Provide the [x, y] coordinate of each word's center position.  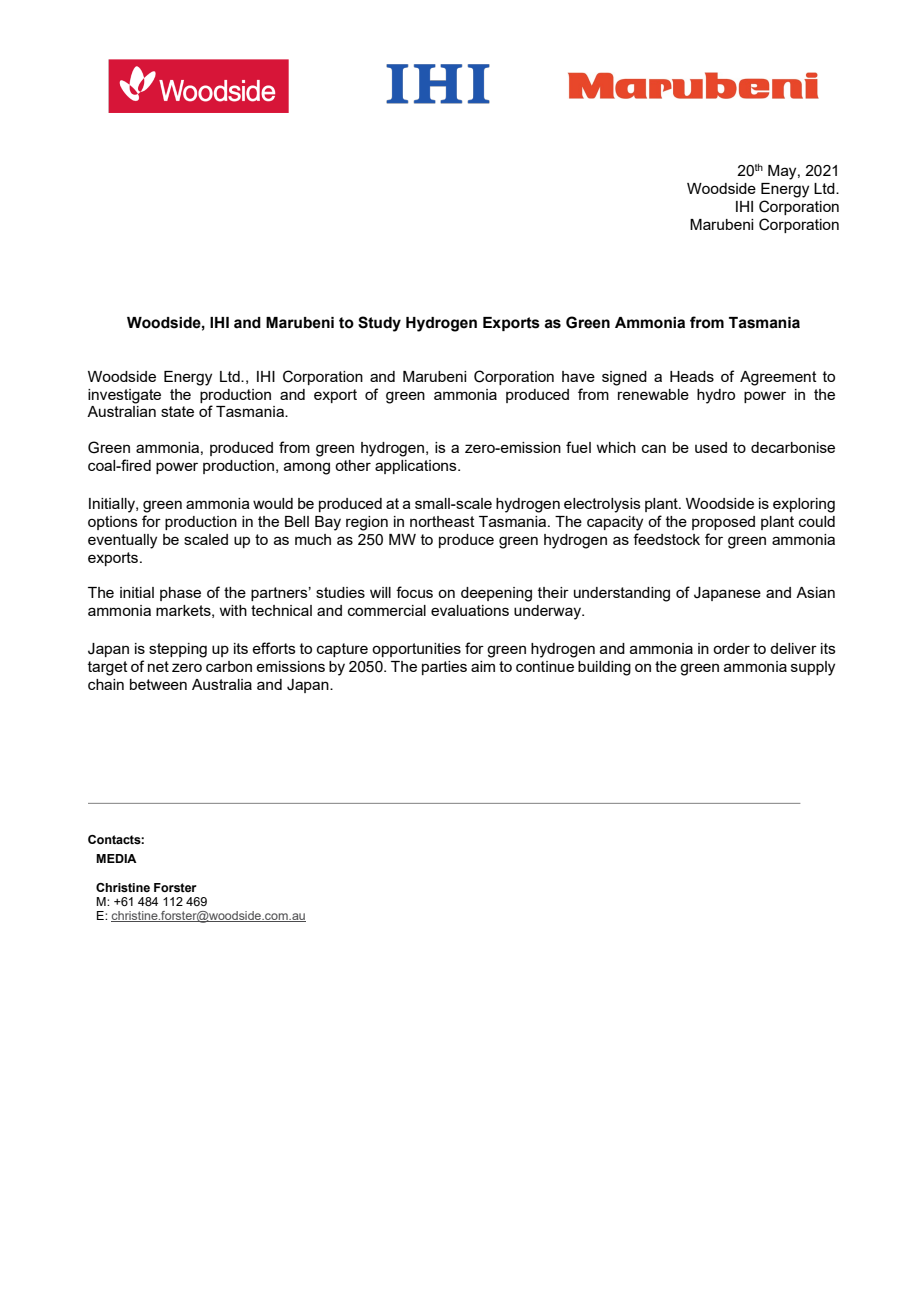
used [711, 447]
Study [379, 324]
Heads [692, 376]
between [158, 684]
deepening [496, 594]
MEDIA [116, 858]
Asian [815, 592]
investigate [124, 396]
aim [483, 666]
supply [813, 668]
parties [444, 668]
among [307, 468]
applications [417, 467]
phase [180, 594]
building [604, 668]
